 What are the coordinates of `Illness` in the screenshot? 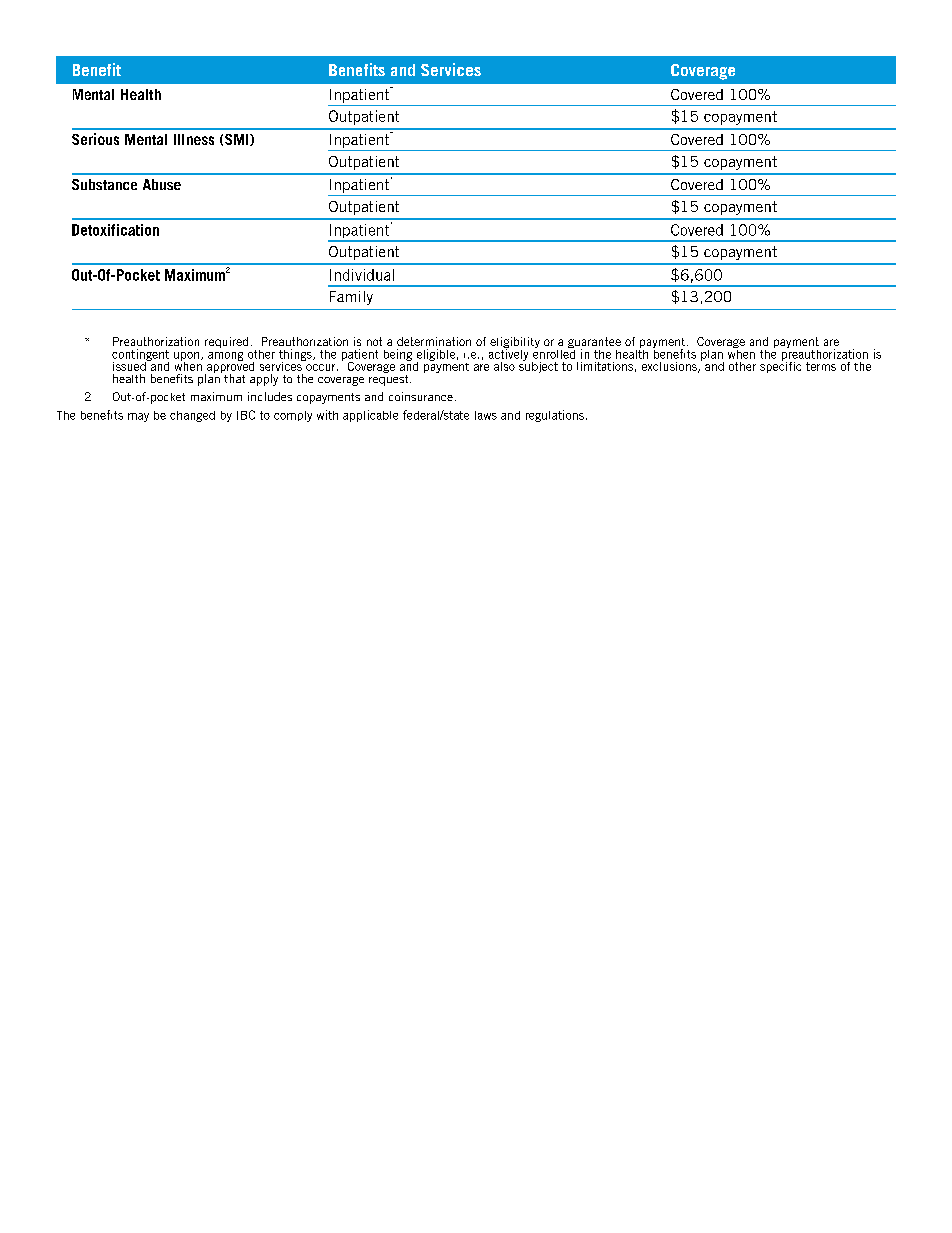 It's located at (194, 139).
